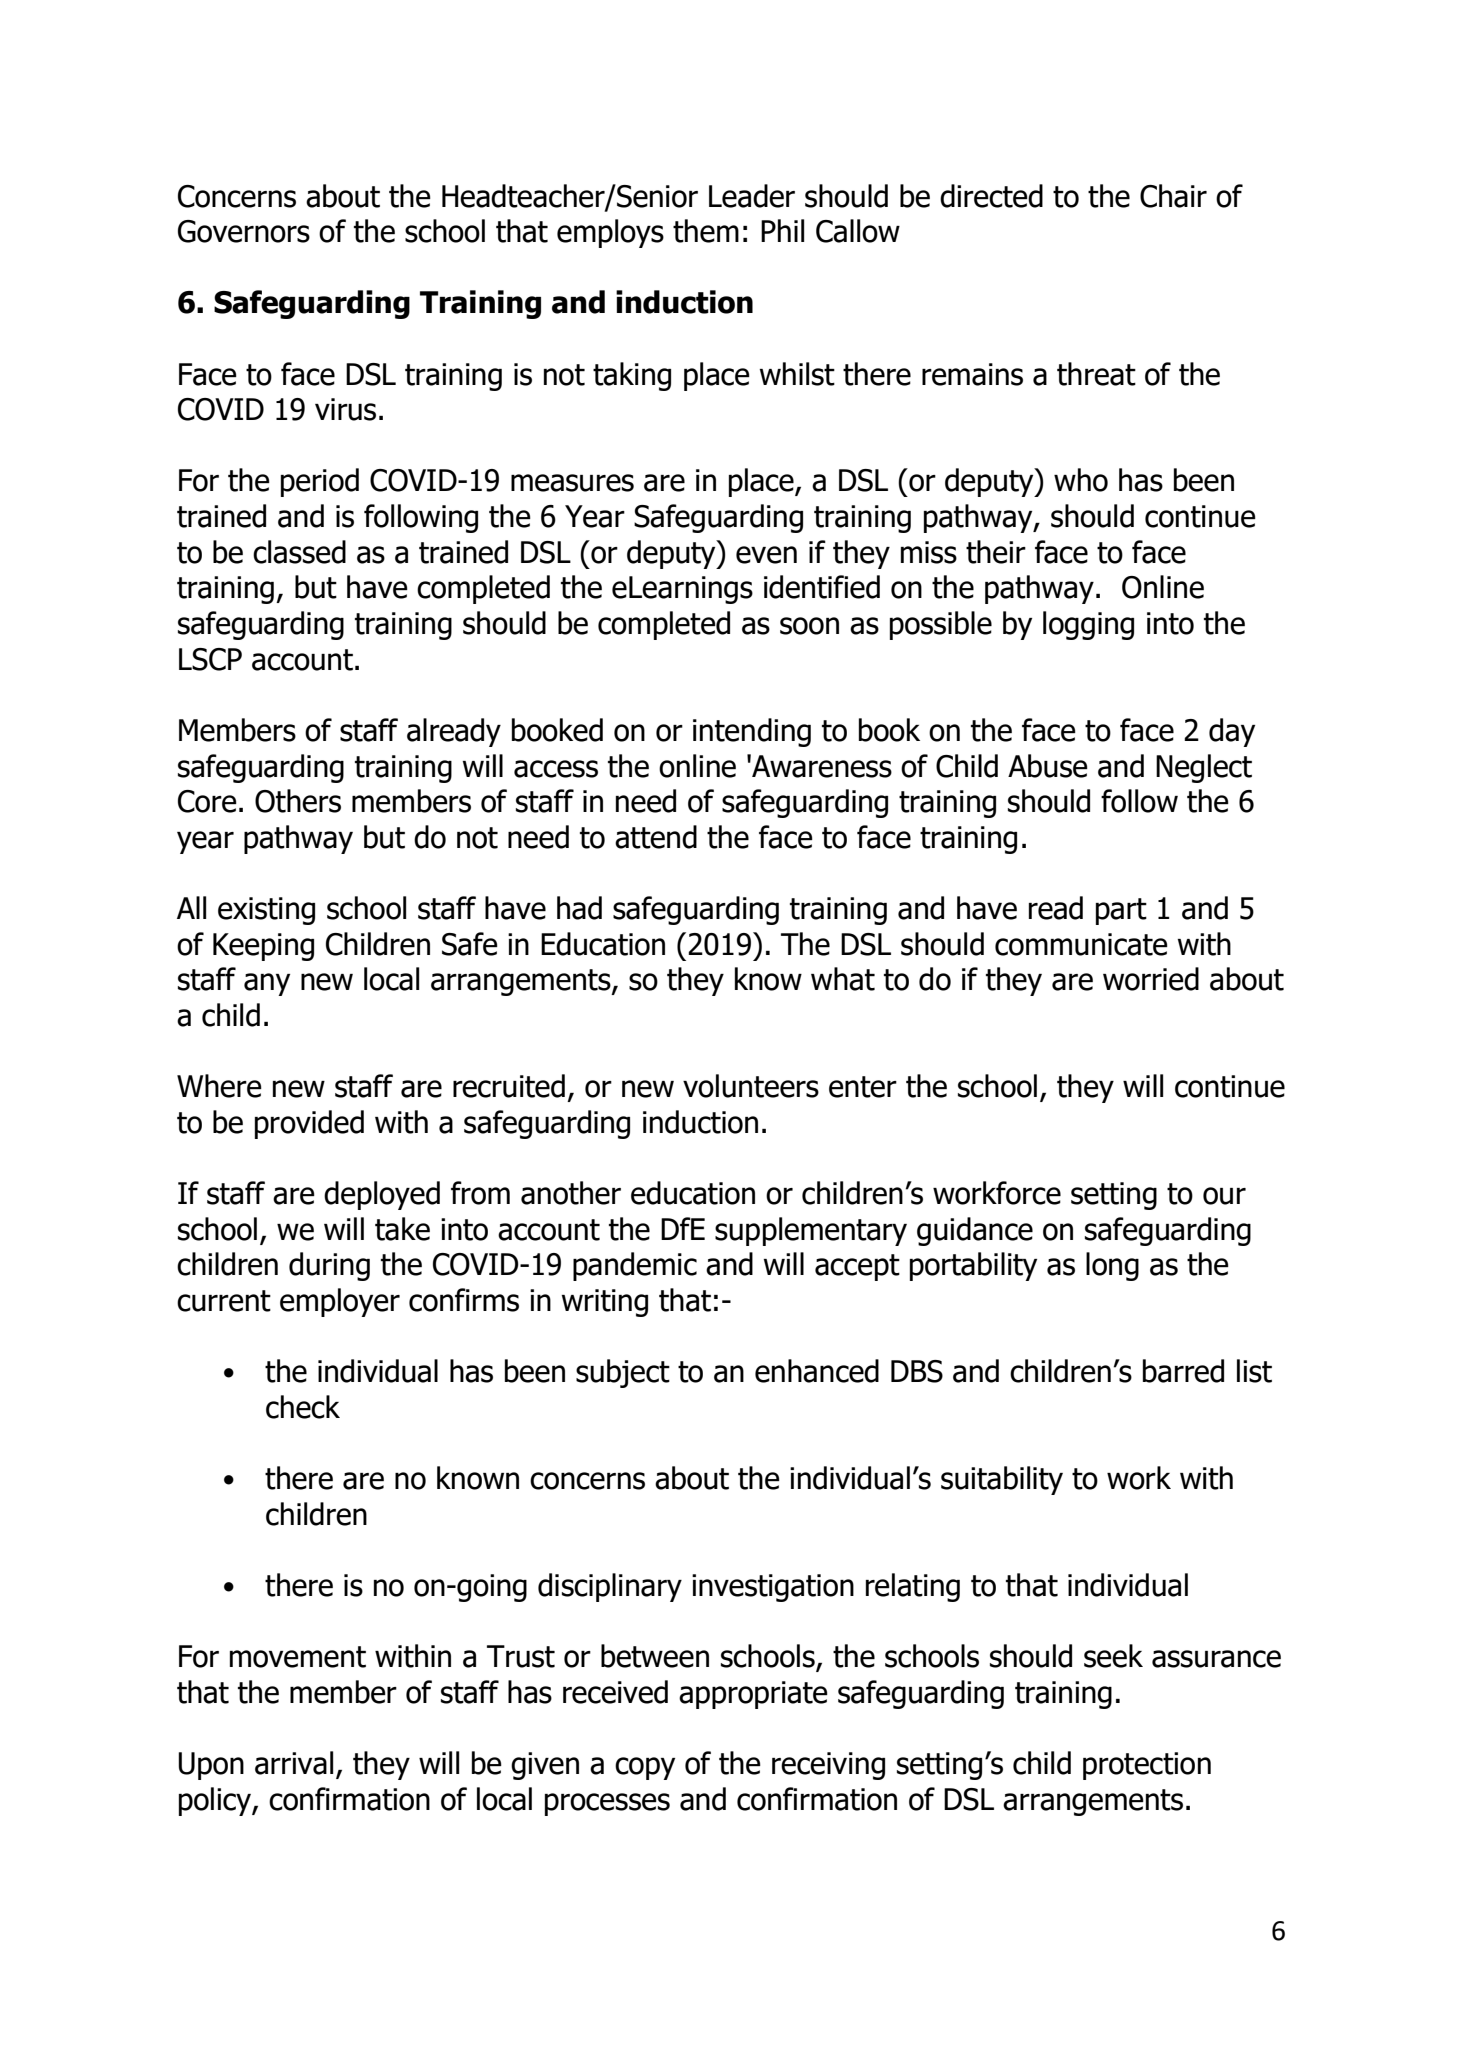  What do you see at coordinates (751, 1086) in the screenshot?
I see `volunteers` at bounding box center [751, 1086].
